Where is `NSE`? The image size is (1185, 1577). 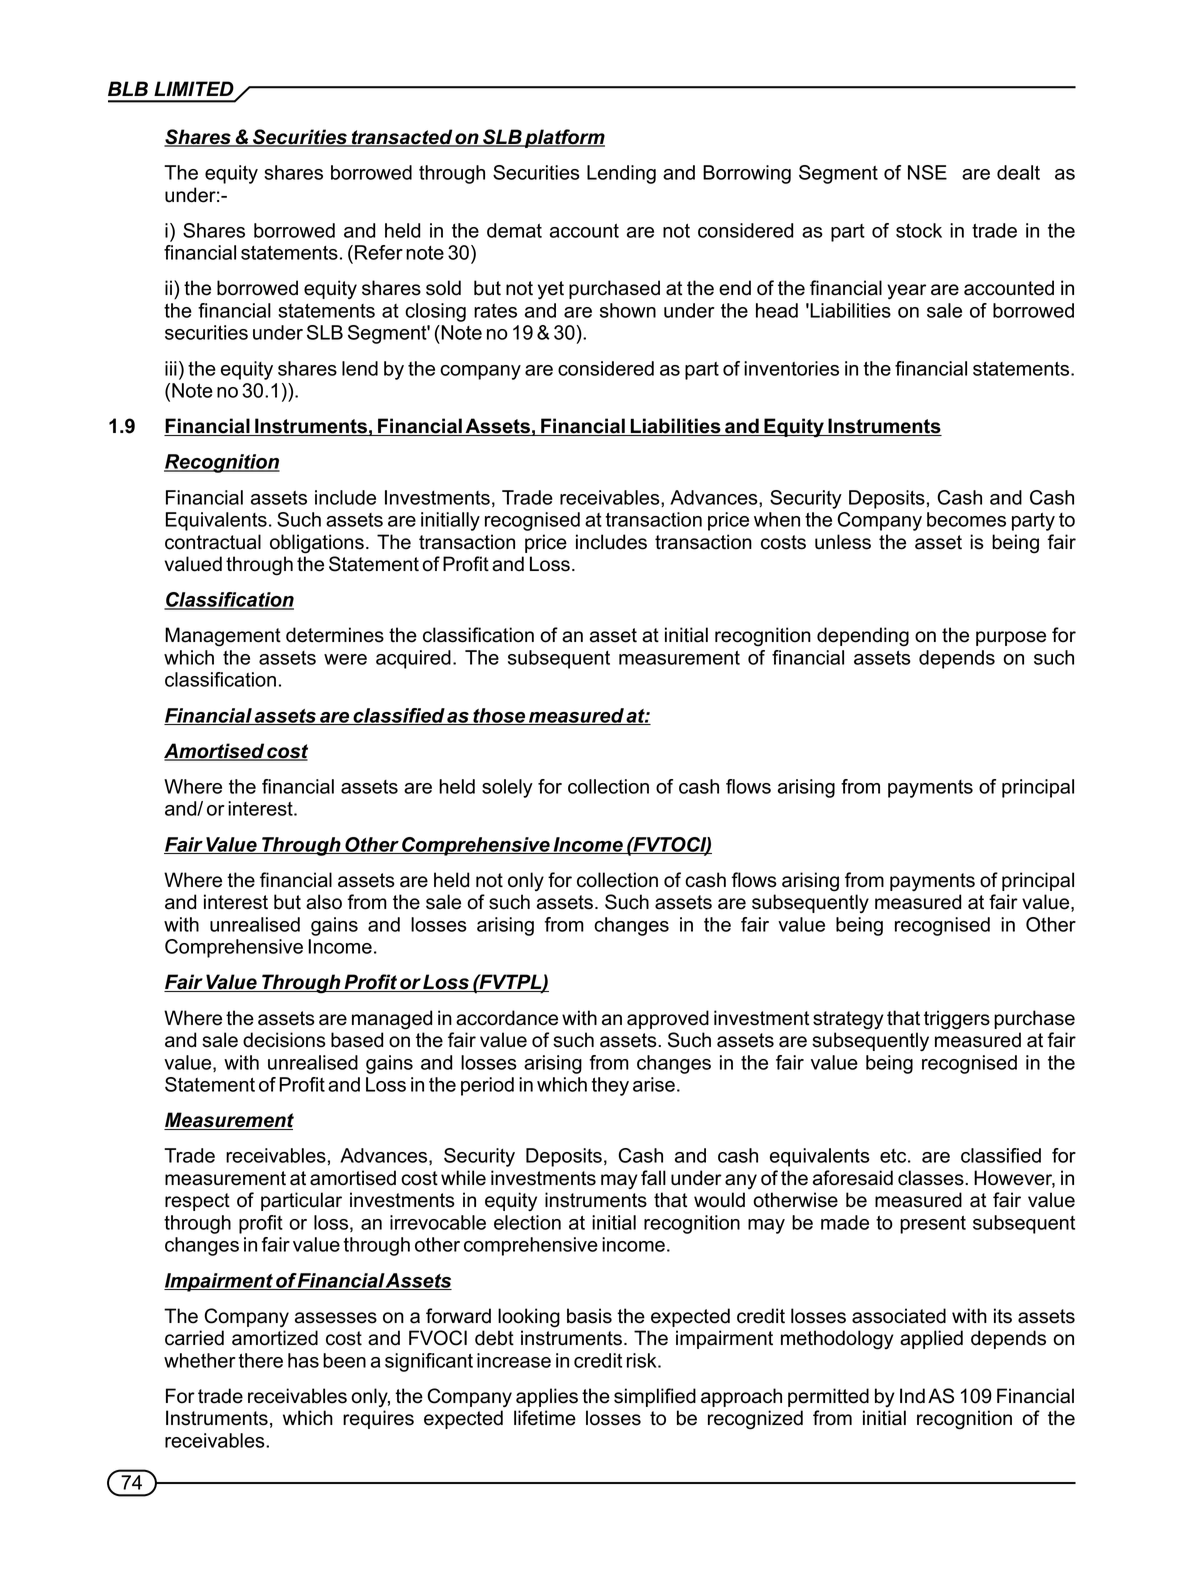 NSE is located at coordinates (927, 172).
